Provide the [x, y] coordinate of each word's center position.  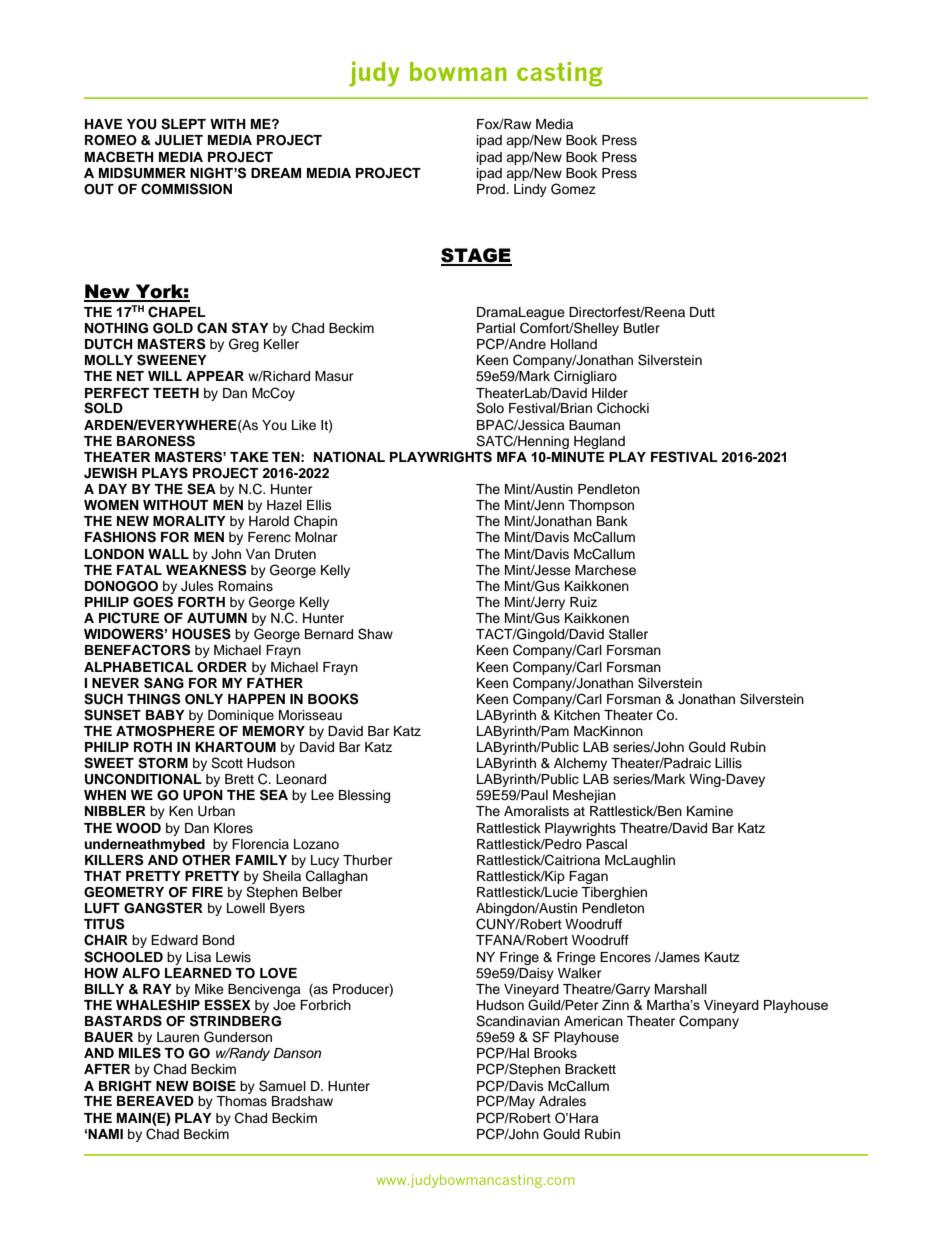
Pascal [606, 844]
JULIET [179, 140]
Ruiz [583, 602]
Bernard [329, 634]
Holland [574, 344]
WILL [165, 376]
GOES [153, 602]
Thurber [368, 860]
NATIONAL [349, 457]
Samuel [282, 1086]
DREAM [276, 173]
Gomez [573, 189]
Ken [181, 811]
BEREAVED [155, 1101]
